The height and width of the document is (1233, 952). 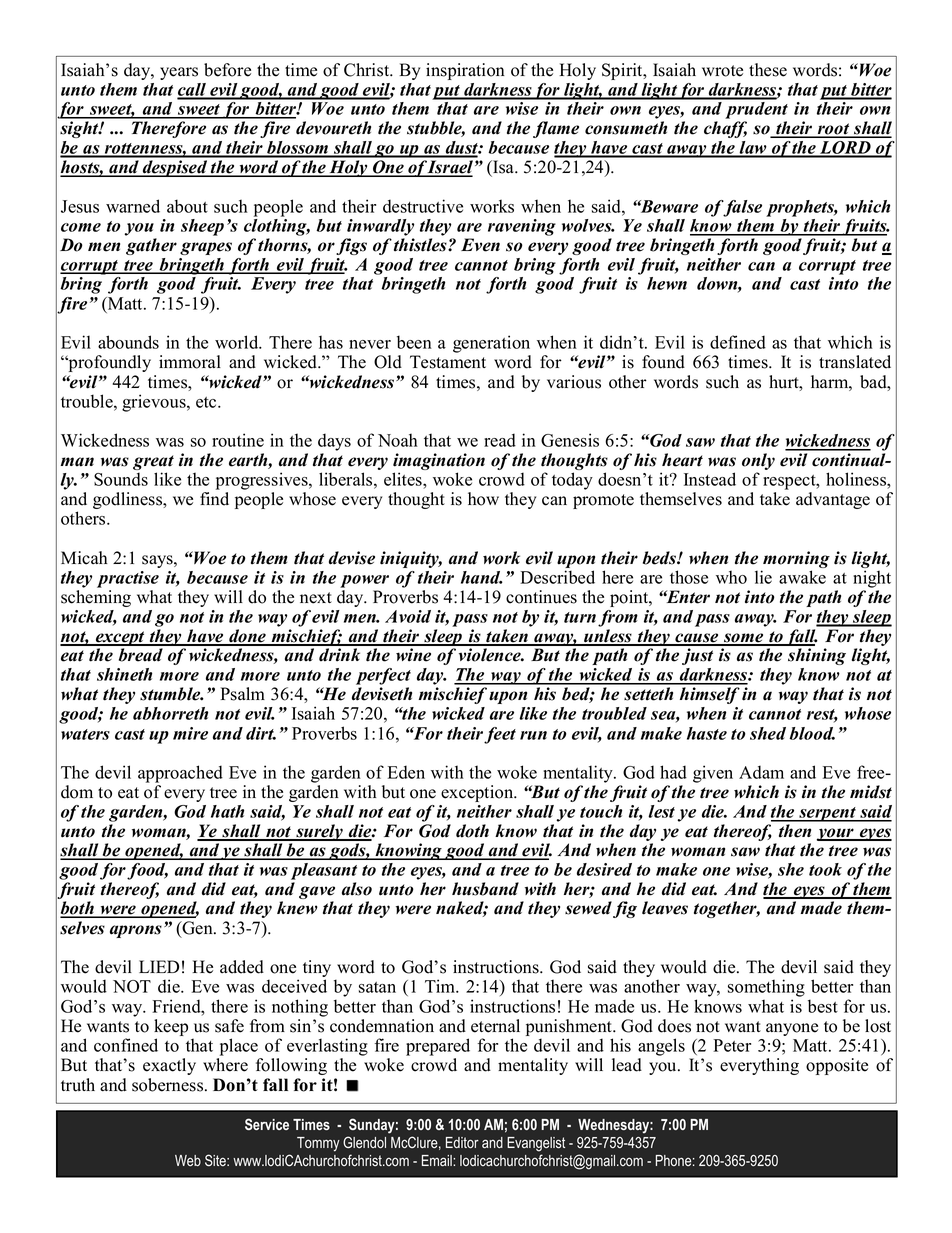 I want to click on doth, so click(x=472, y=831).
